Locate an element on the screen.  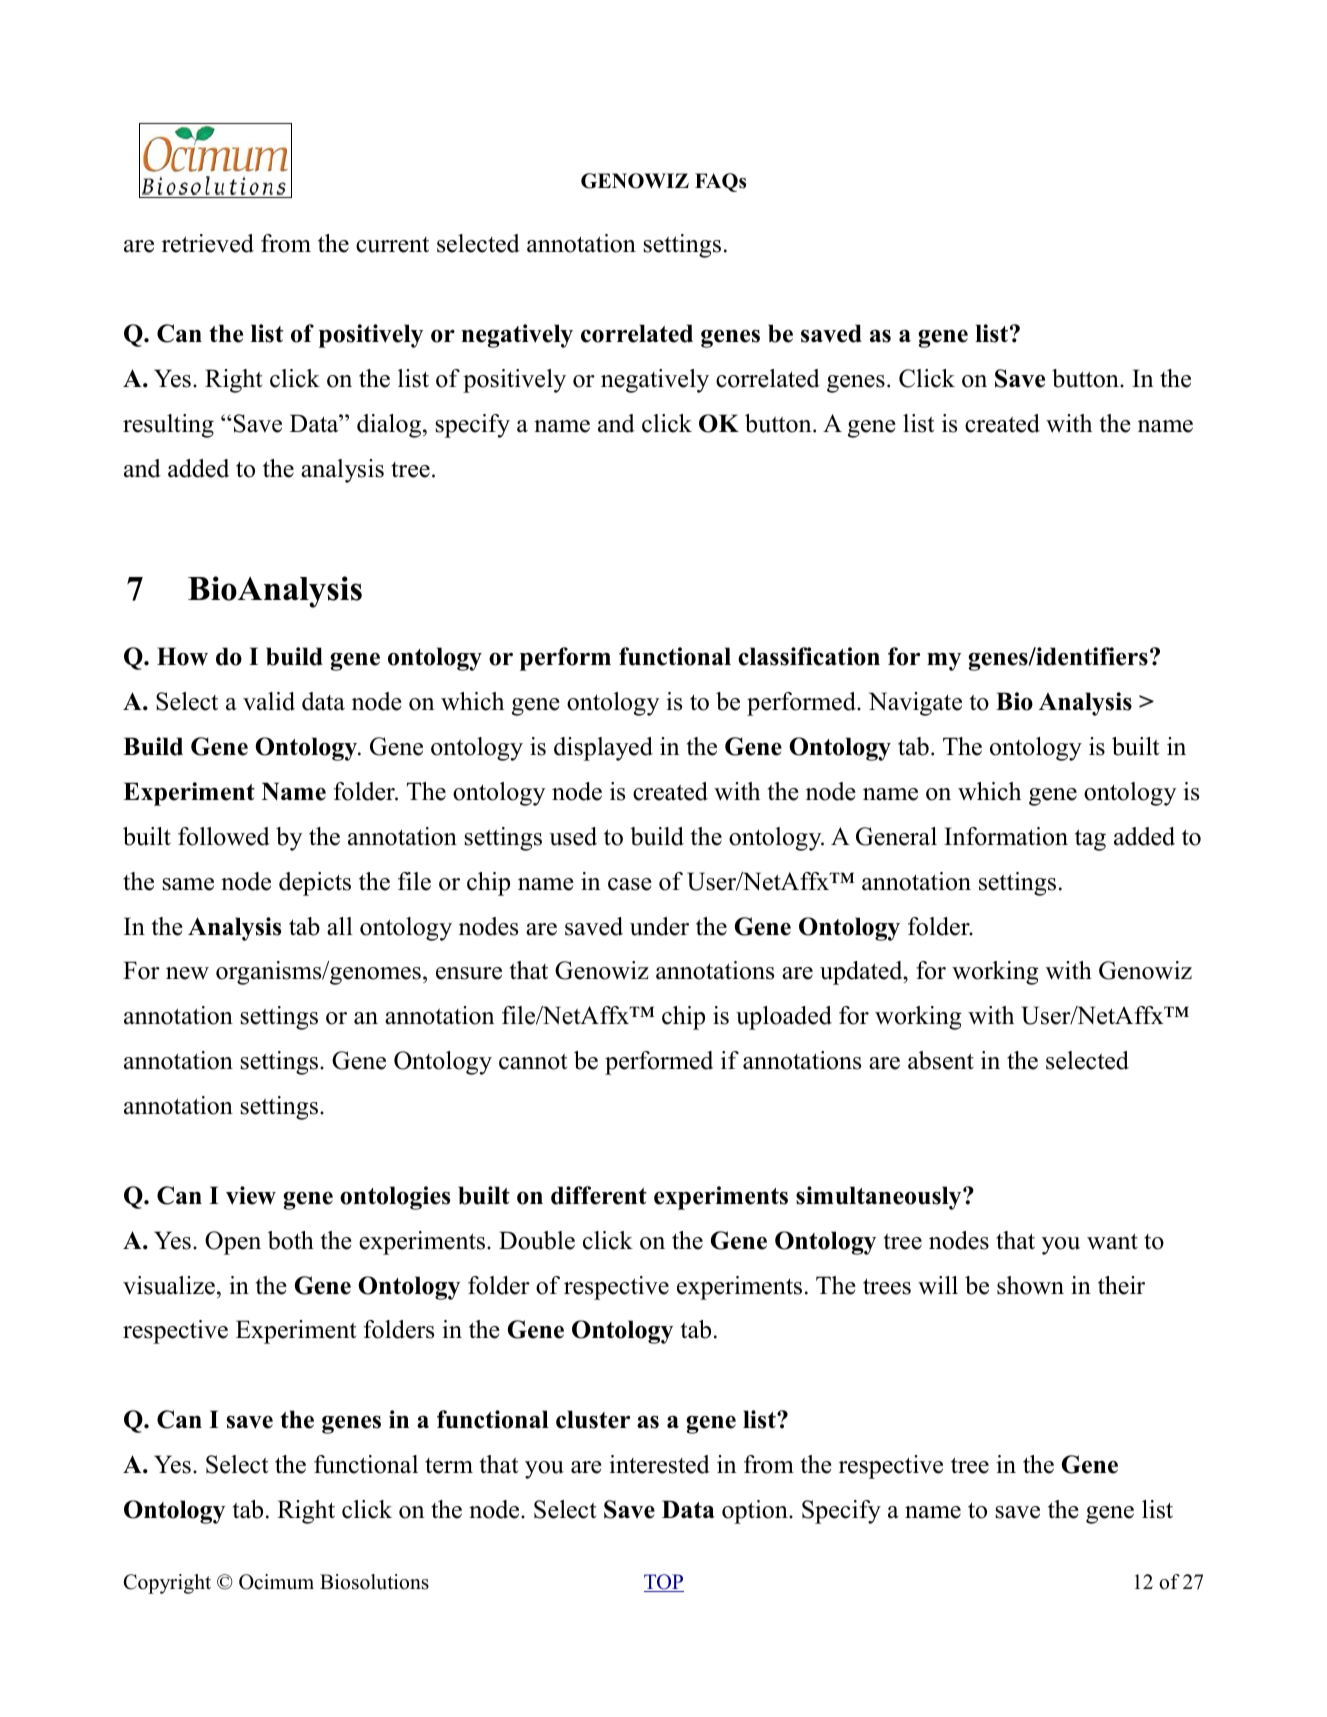
valid is located at coordinates (269, 701).
